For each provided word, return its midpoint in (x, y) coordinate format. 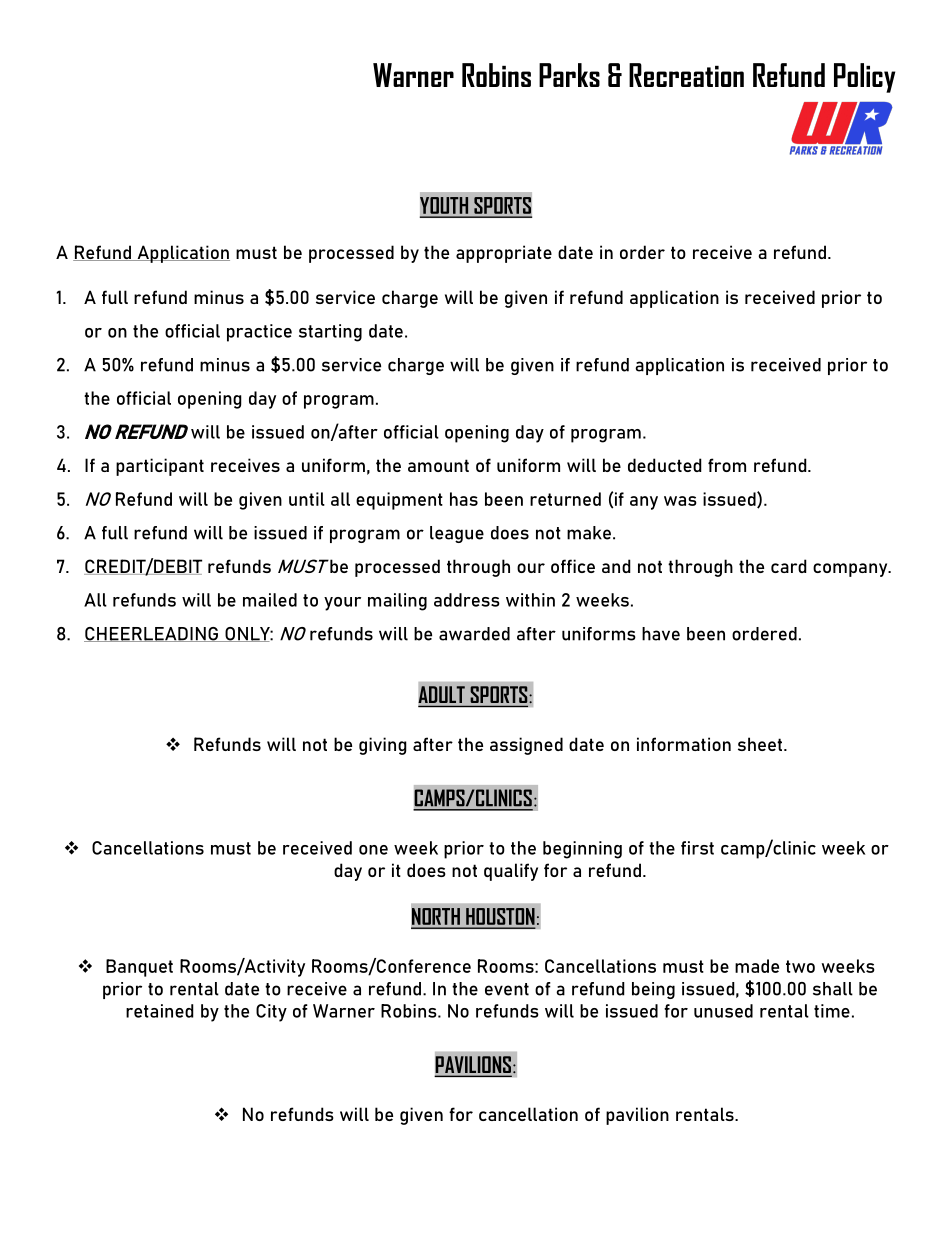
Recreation (686, 75)
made (757, 966)
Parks (569, 75)
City (271, 1013)
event (507, 989)
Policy (864, 78)
